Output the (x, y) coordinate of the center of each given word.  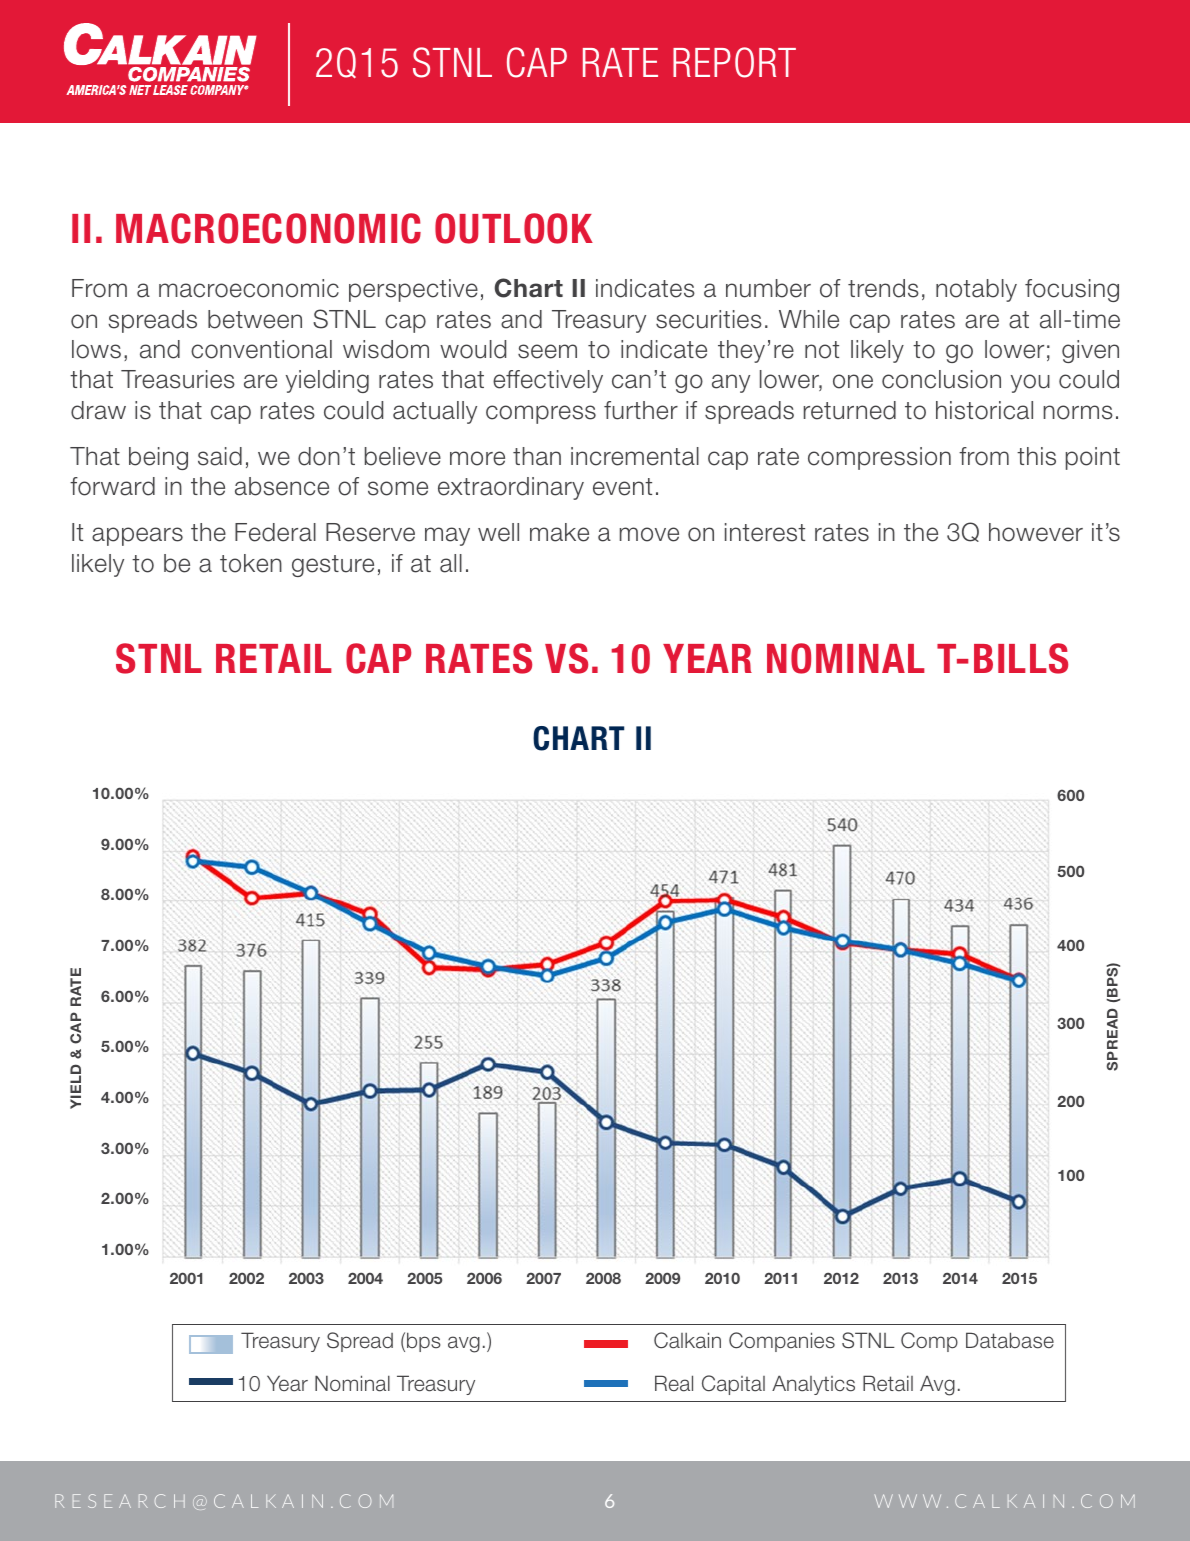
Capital (733, 1385)
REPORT (734, 62)
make (559, 532)
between (255, 319)
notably (976, 290)
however (1036, 532)
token (251, 563)
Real (674, 1383)
